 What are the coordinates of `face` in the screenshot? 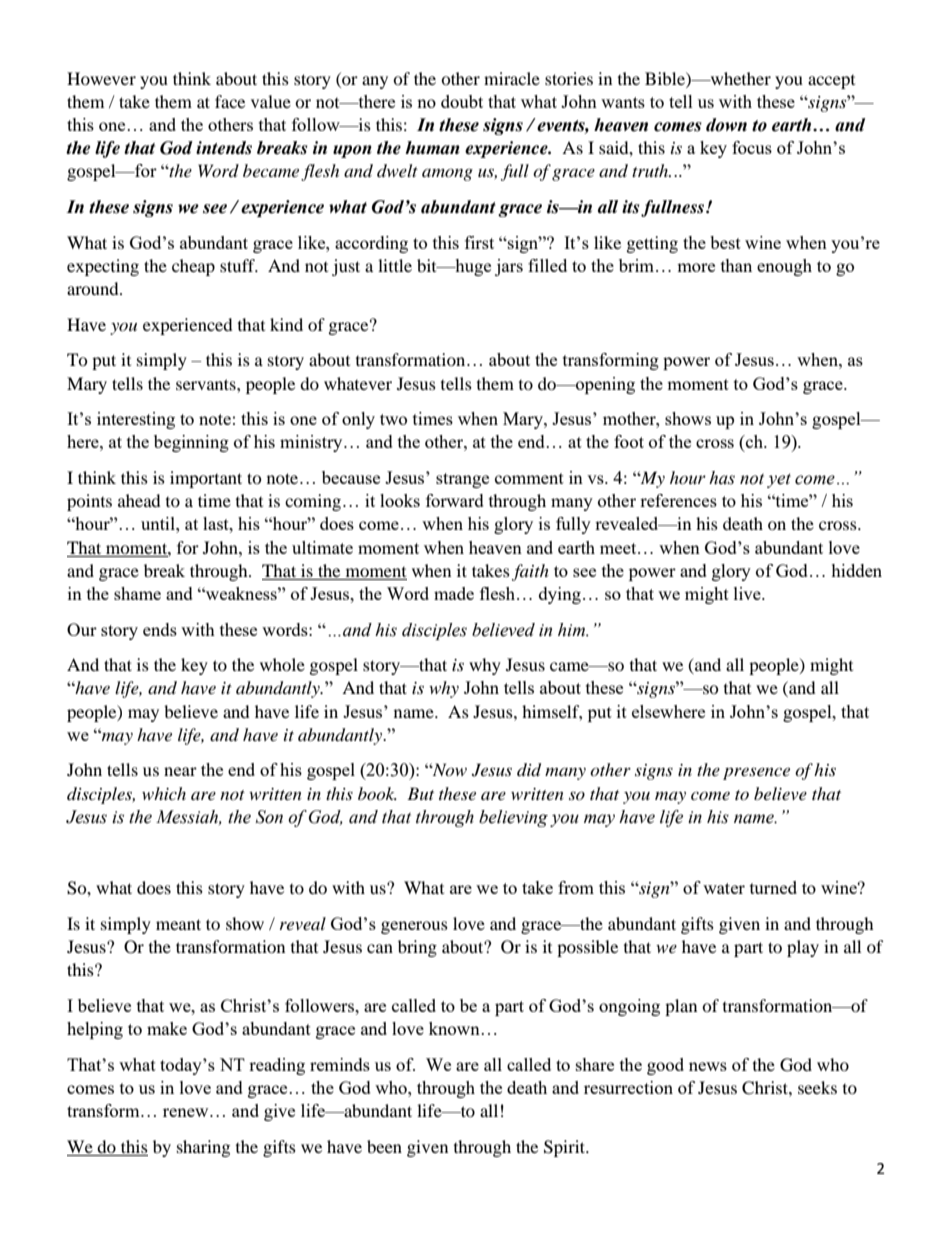 It's located at (230, 101).
